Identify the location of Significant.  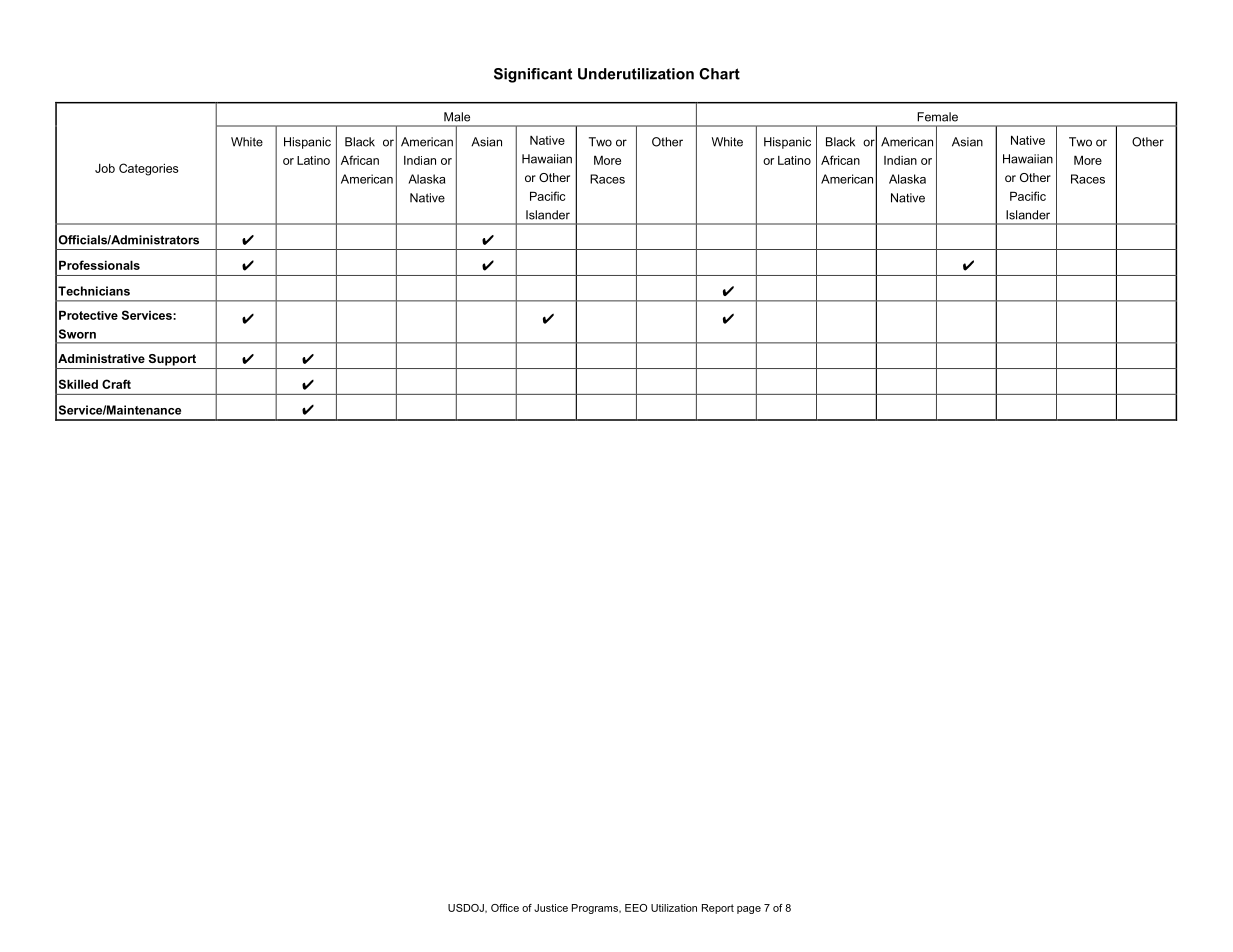
(533, 75).
